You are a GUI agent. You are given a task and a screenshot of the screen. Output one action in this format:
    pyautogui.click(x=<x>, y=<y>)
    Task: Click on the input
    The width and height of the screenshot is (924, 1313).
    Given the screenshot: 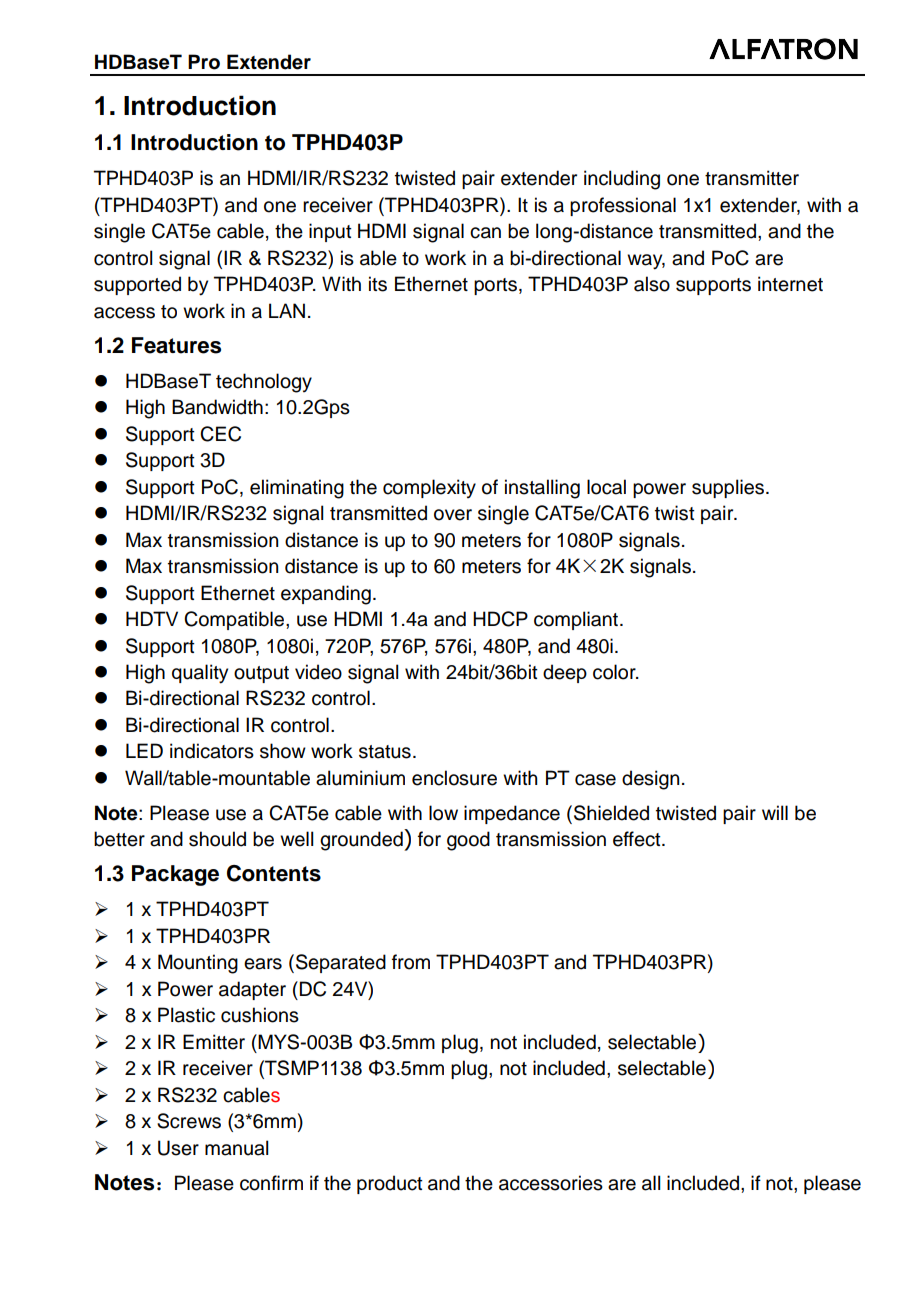 What is the action you would take?
    pyautogui.click(x=330, y=232)
